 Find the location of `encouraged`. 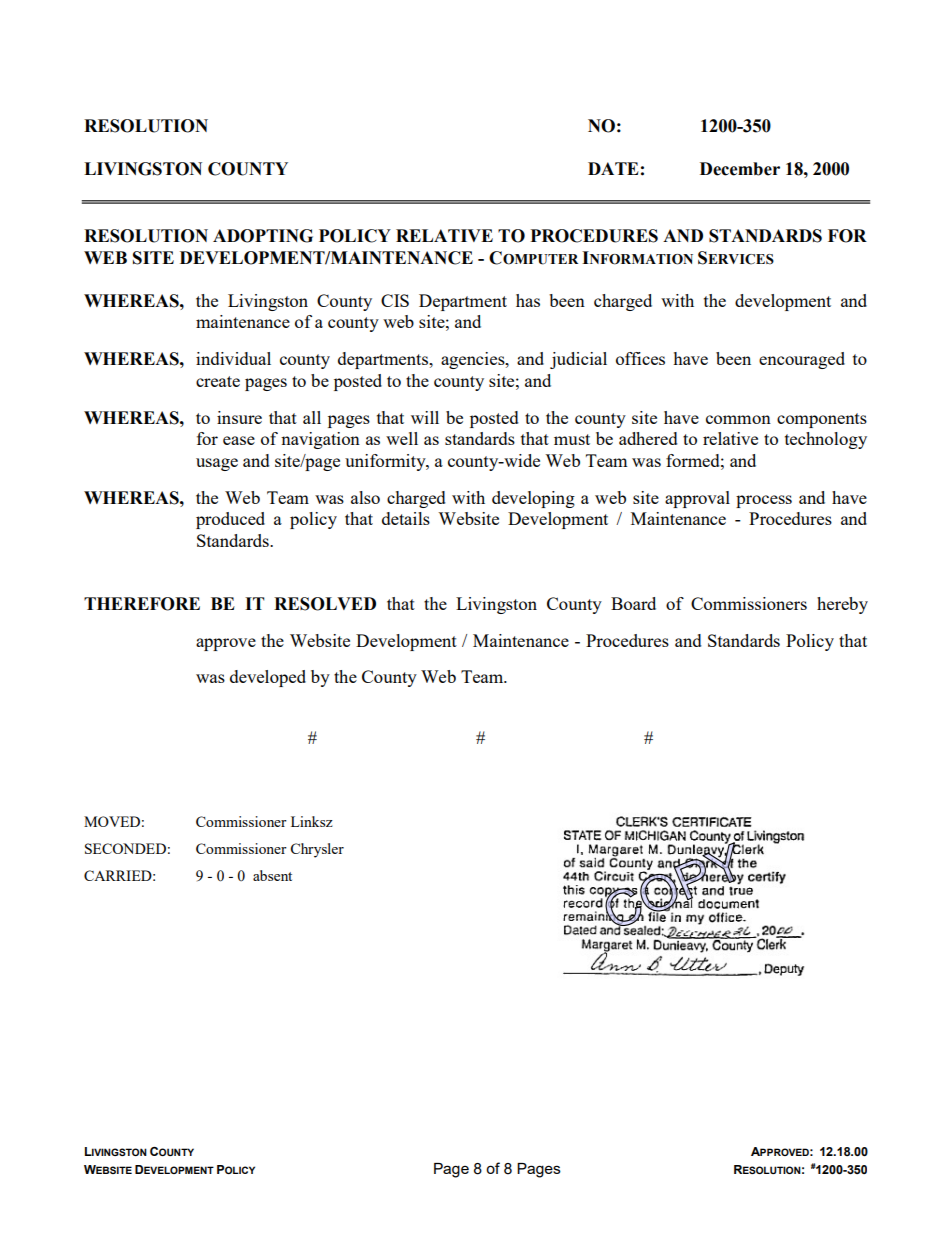

encouraged is located at coordinates (802, 360).
